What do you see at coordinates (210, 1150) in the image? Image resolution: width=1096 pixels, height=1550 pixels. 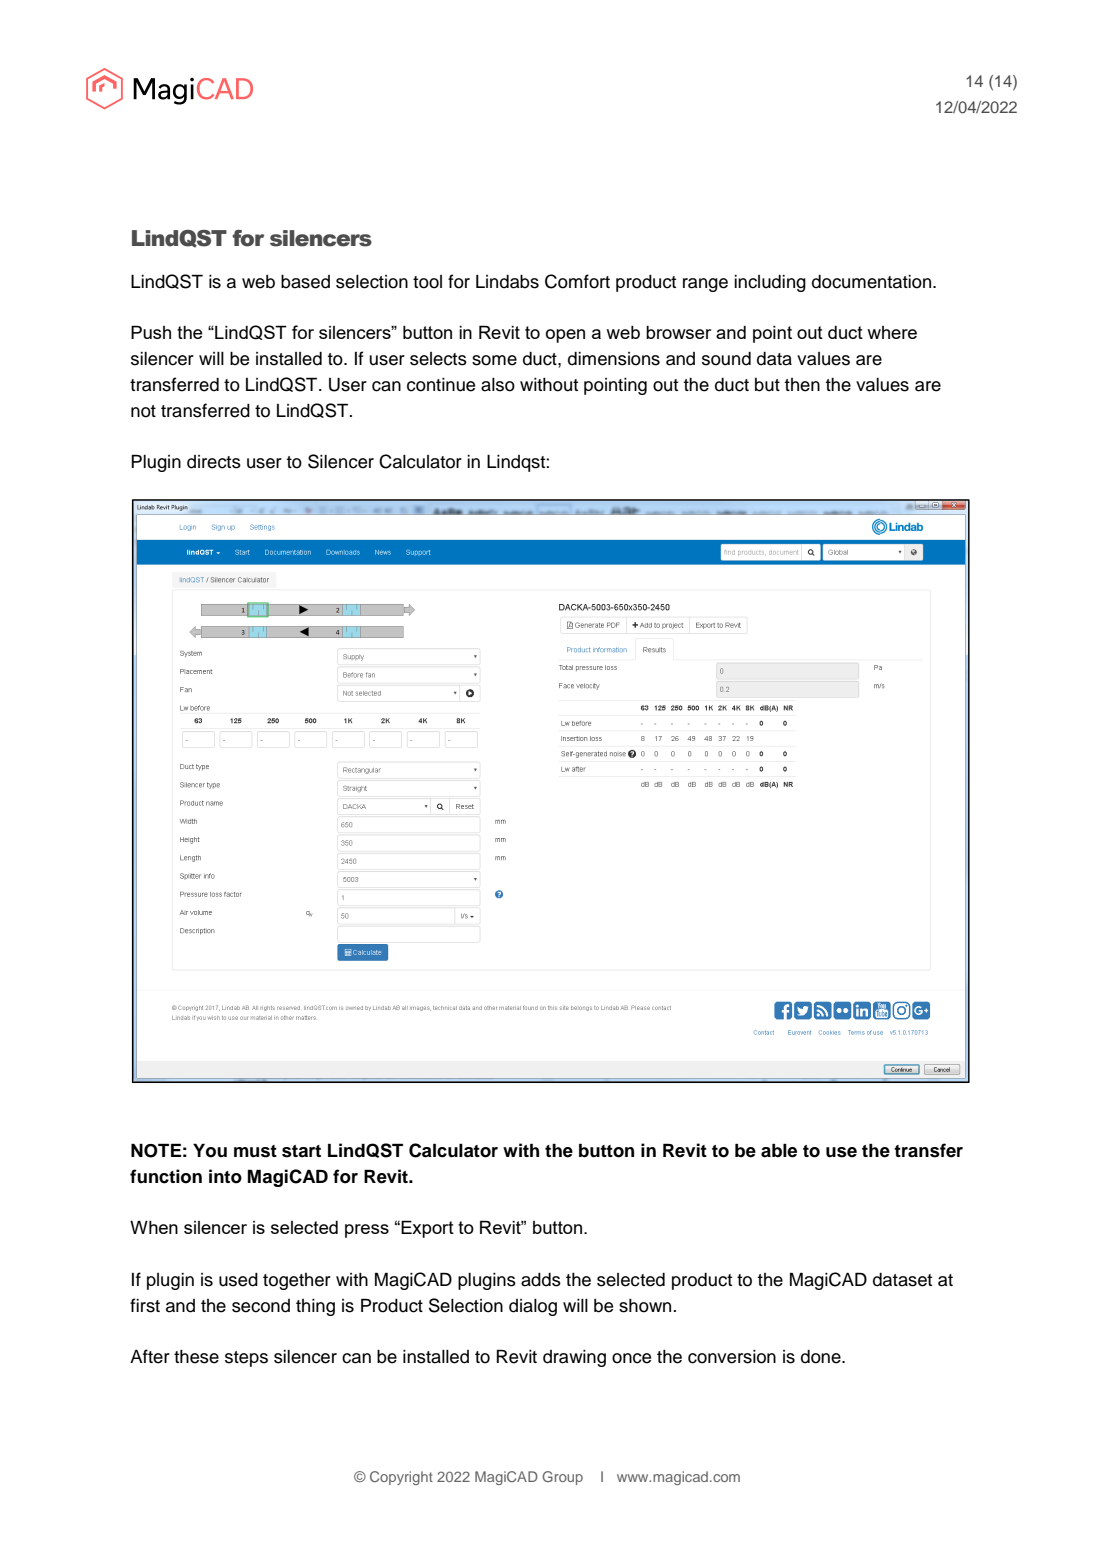 I see `You` at bounding box center [210, 1150].
